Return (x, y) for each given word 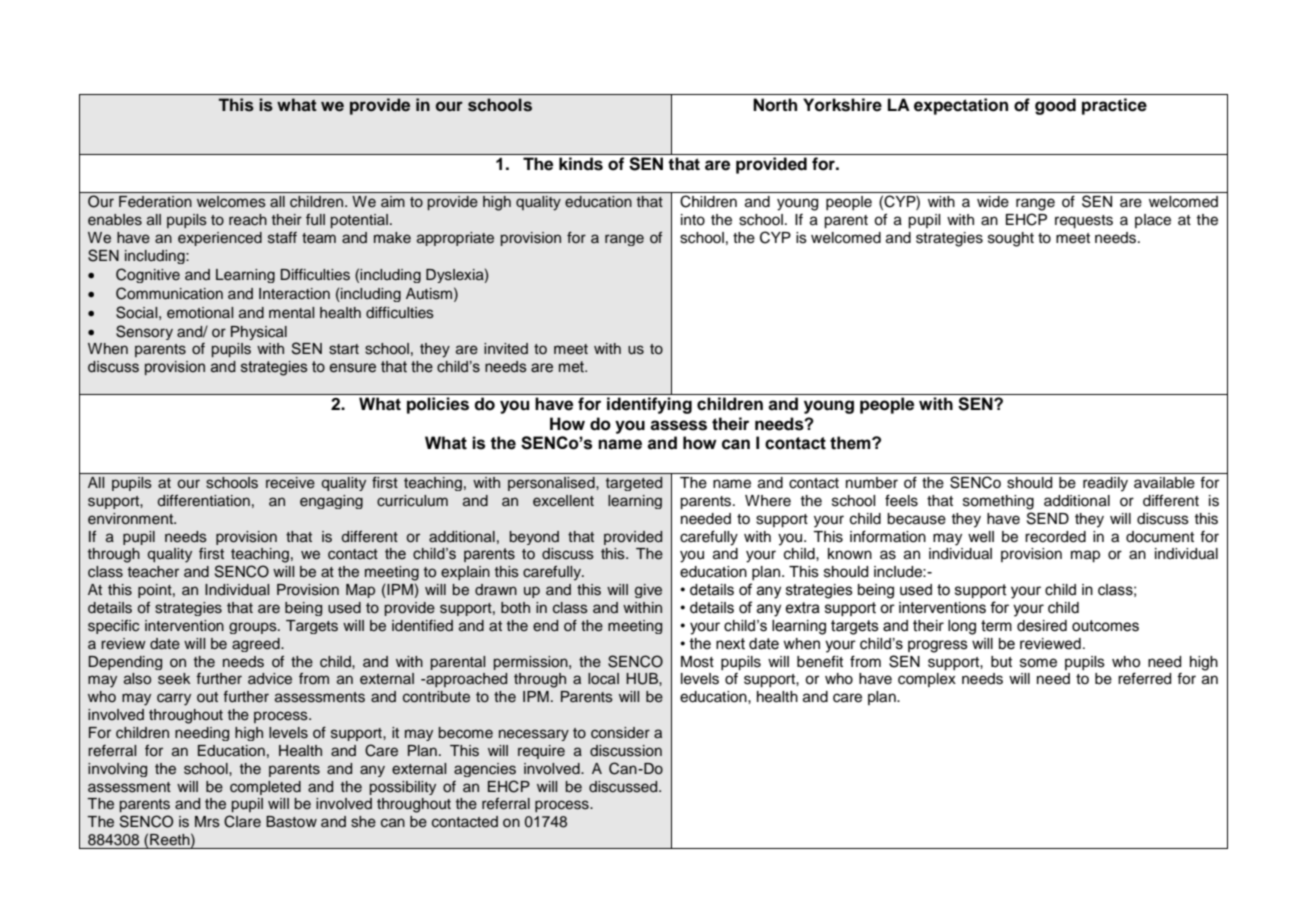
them (851, 443)
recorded (1055, 537)
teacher (153, 572)
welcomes (231, 202)
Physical (259, 333)
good (1055, 106)
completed (265, 788)
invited (506, 349)
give (648, 591)
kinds (581, 164)
